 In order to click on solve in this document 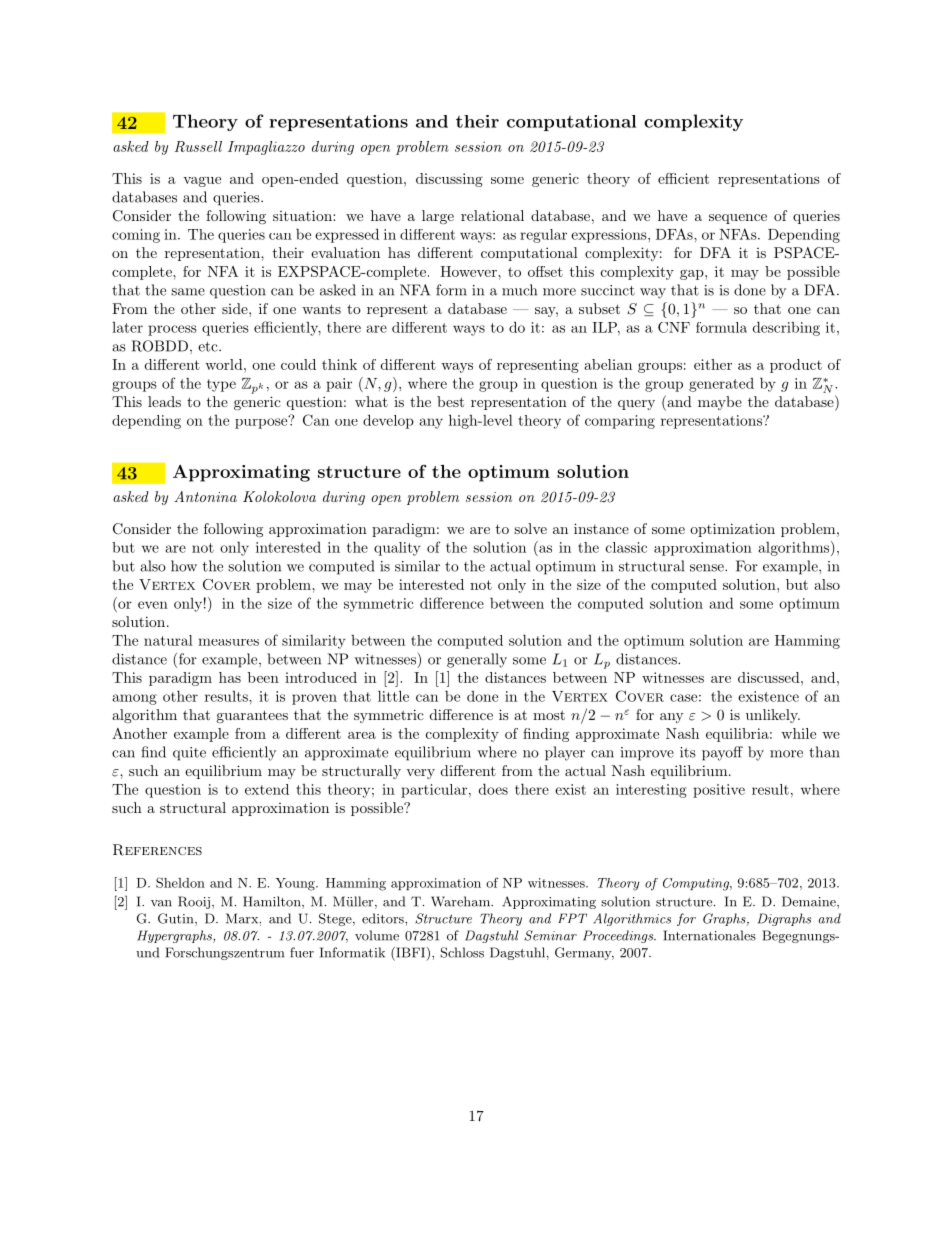, I will do `click(530, 528)`.
